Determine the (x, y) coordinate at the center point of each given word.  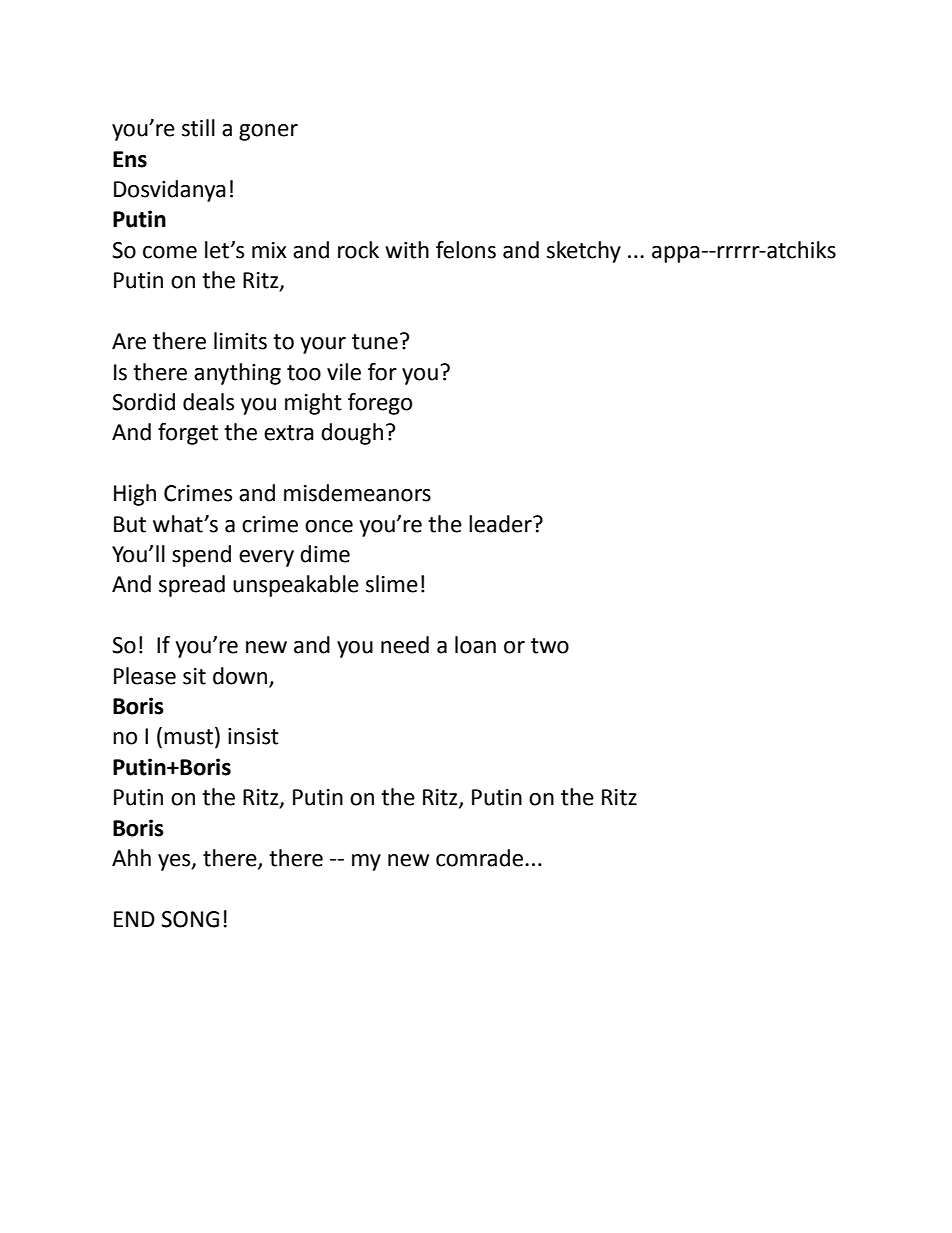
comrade (481, 858)
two (550, 646)
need (405, 645)
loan (475, 645)
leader (501, 524)
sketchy (584, 252)
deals (208, 402)
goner (268, 132)
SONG (190, 919)
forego (380, 404)
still (198, 128)
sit (194, 676)
